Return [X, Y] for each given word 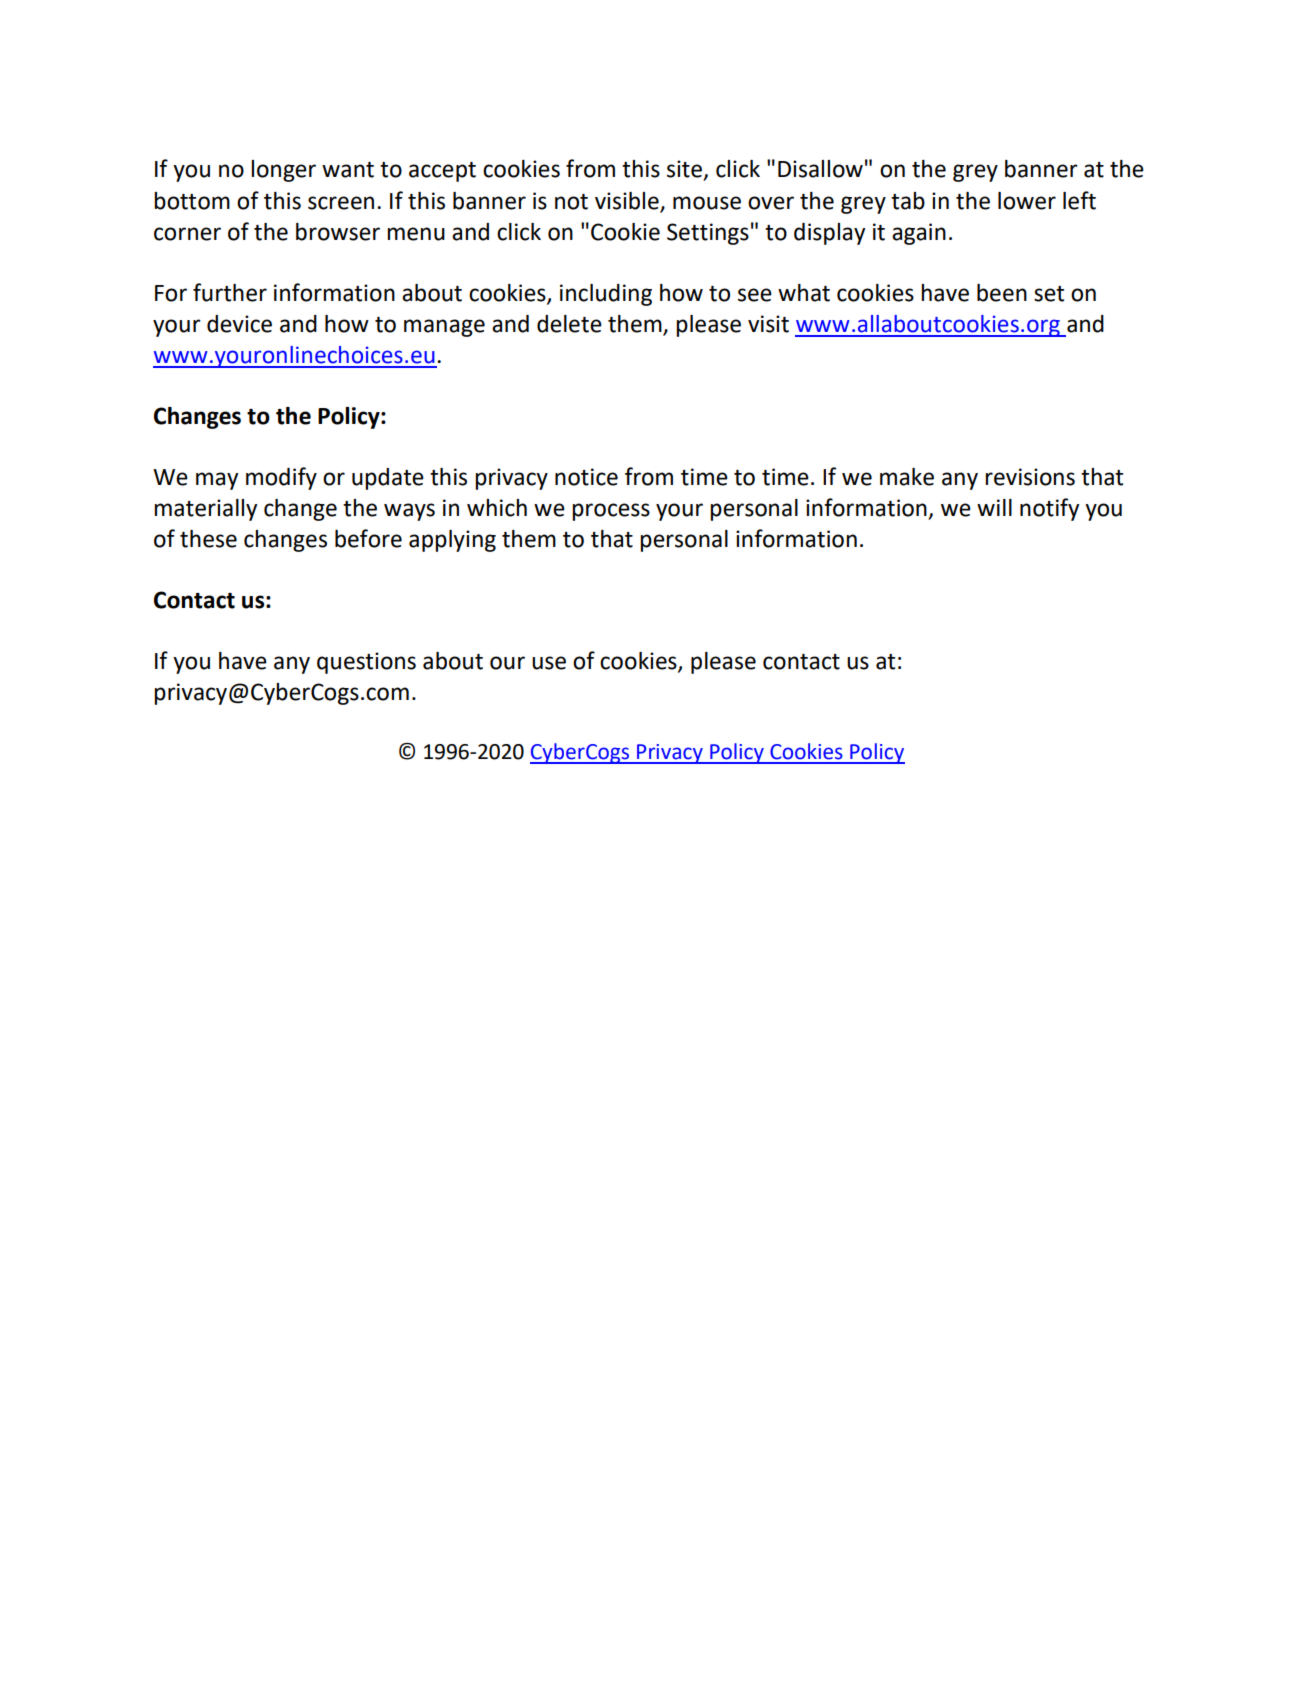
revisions [1030, 477]
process [611, 512]
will [994, 507]
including [606, 295]
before [368, 538]
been [1002, 293]
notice [586, 477]
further [230, 292]
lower [1027, 201]
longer [283, 171]
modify [281, 478]
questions [366, 663]
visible [627, 201]
